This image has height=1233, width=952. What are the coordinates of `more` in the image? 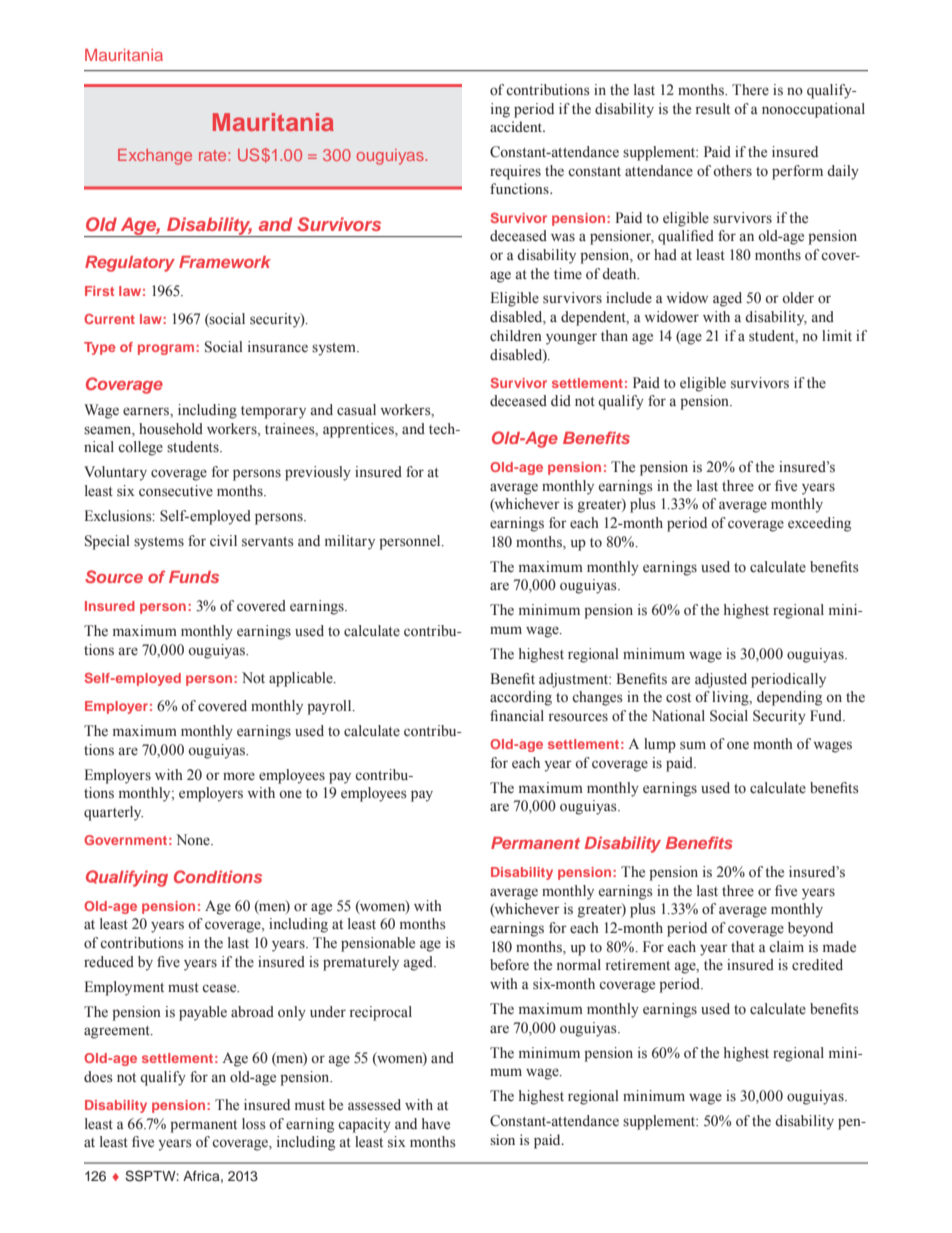 It's located at (239, 776).
